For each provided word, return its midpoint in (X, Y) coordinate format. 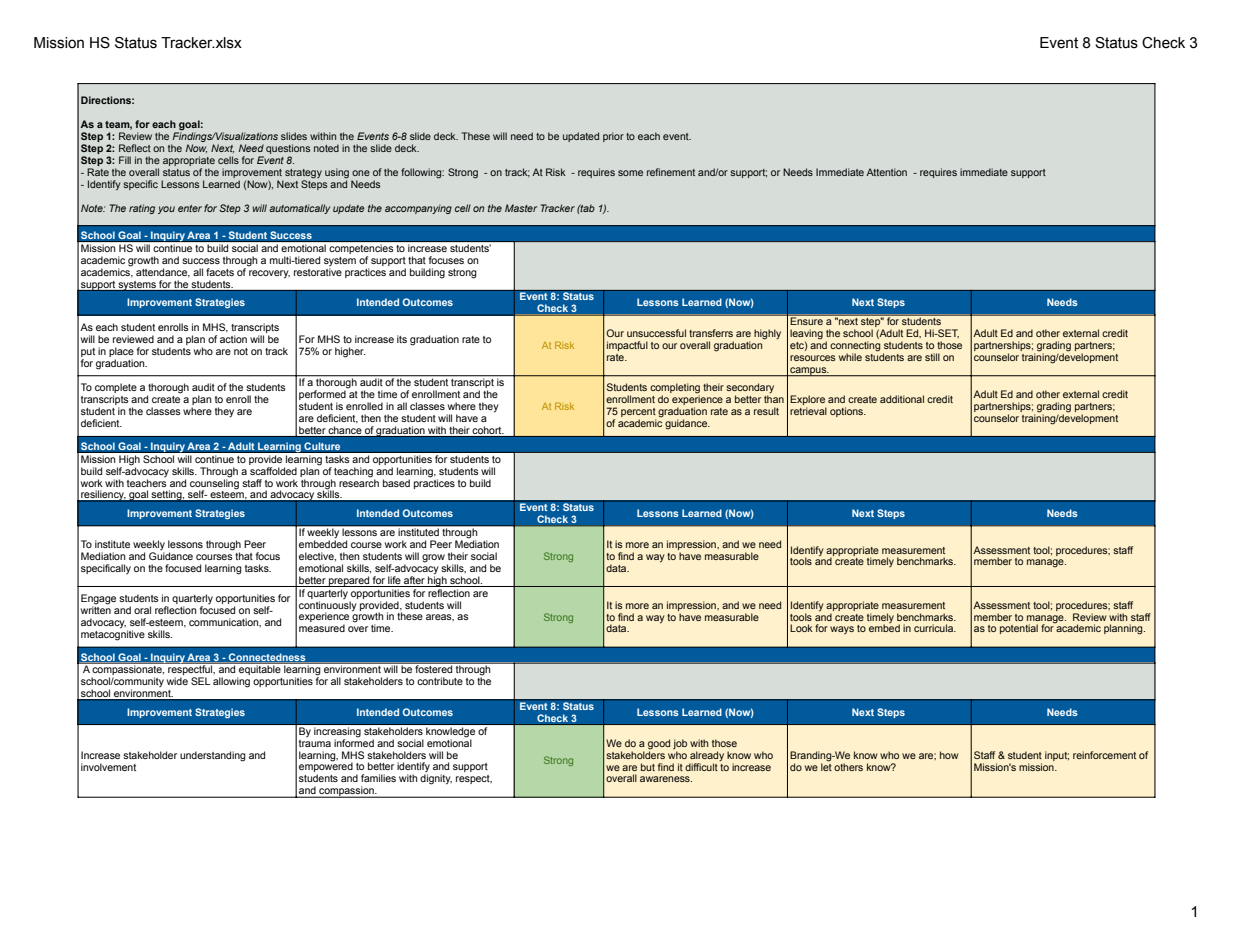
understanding (213, 756)
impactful (627, 346)
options (848, 412)
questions (288, 149)
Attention (886, 172)
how (949, 755)
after (414, 580)
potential (1019, 629)
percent (638, 414)
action (233, 339)
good (659, 744)
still (932, 357)
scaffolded (273, 469)
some (630, 173)
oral (142, 610)
